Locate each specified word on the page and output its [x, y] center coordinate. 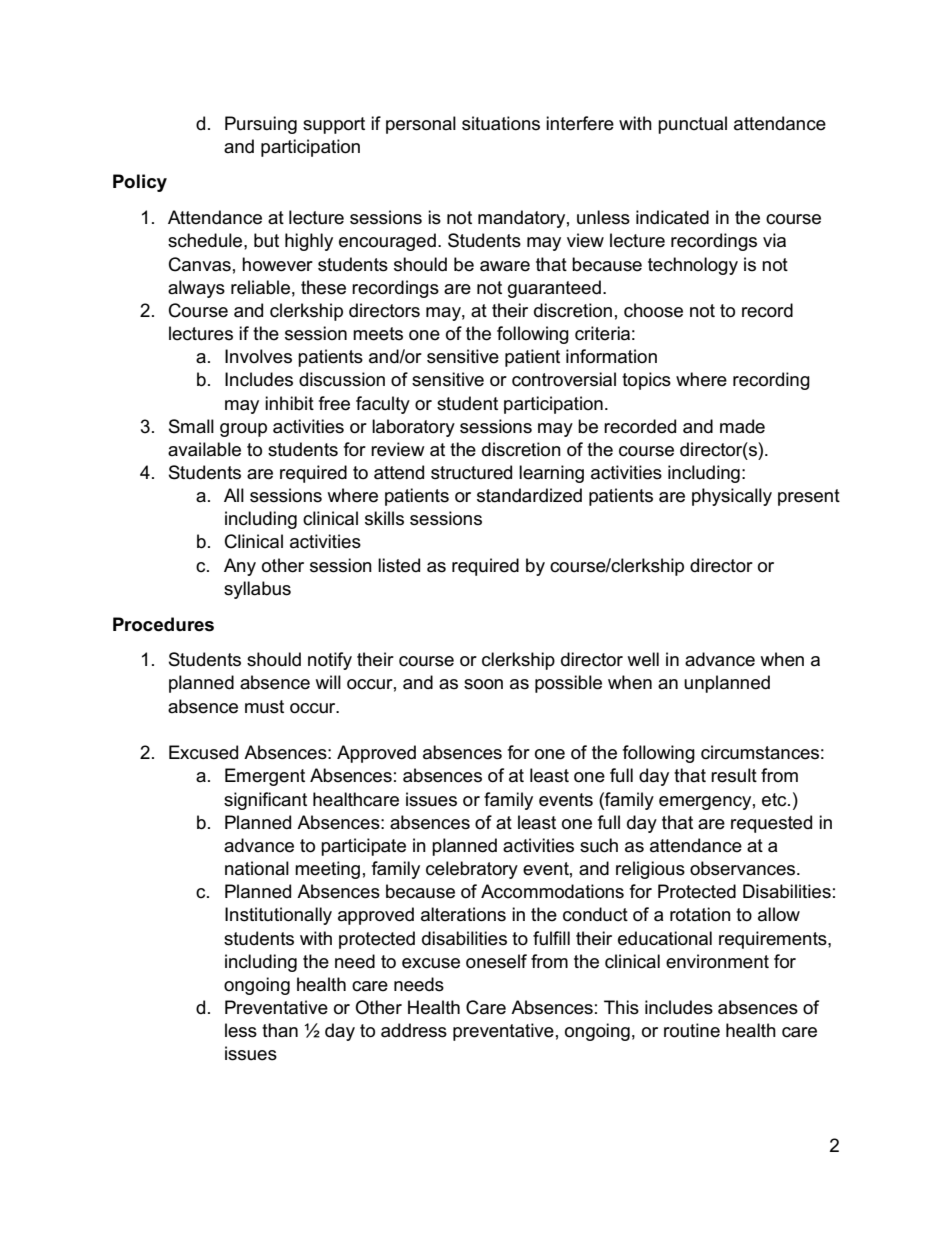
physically [732, 497]
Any [240, 567]
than [280, 1030]
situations [501, 123]
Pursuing [261, 125]
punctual [692, 125]
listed [399, 565]
